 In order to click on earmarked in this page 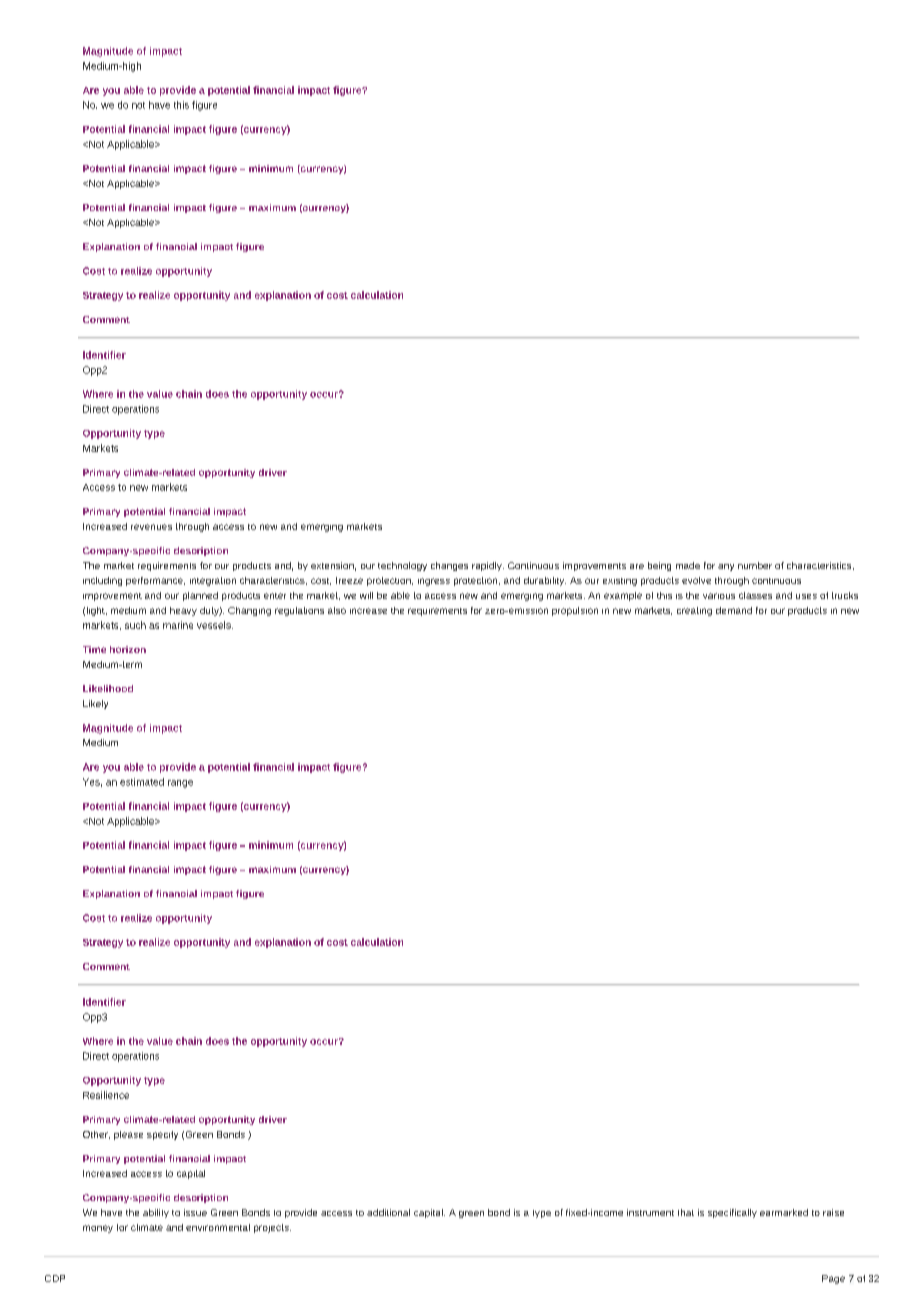, I will do `click(784, 1212)`.
